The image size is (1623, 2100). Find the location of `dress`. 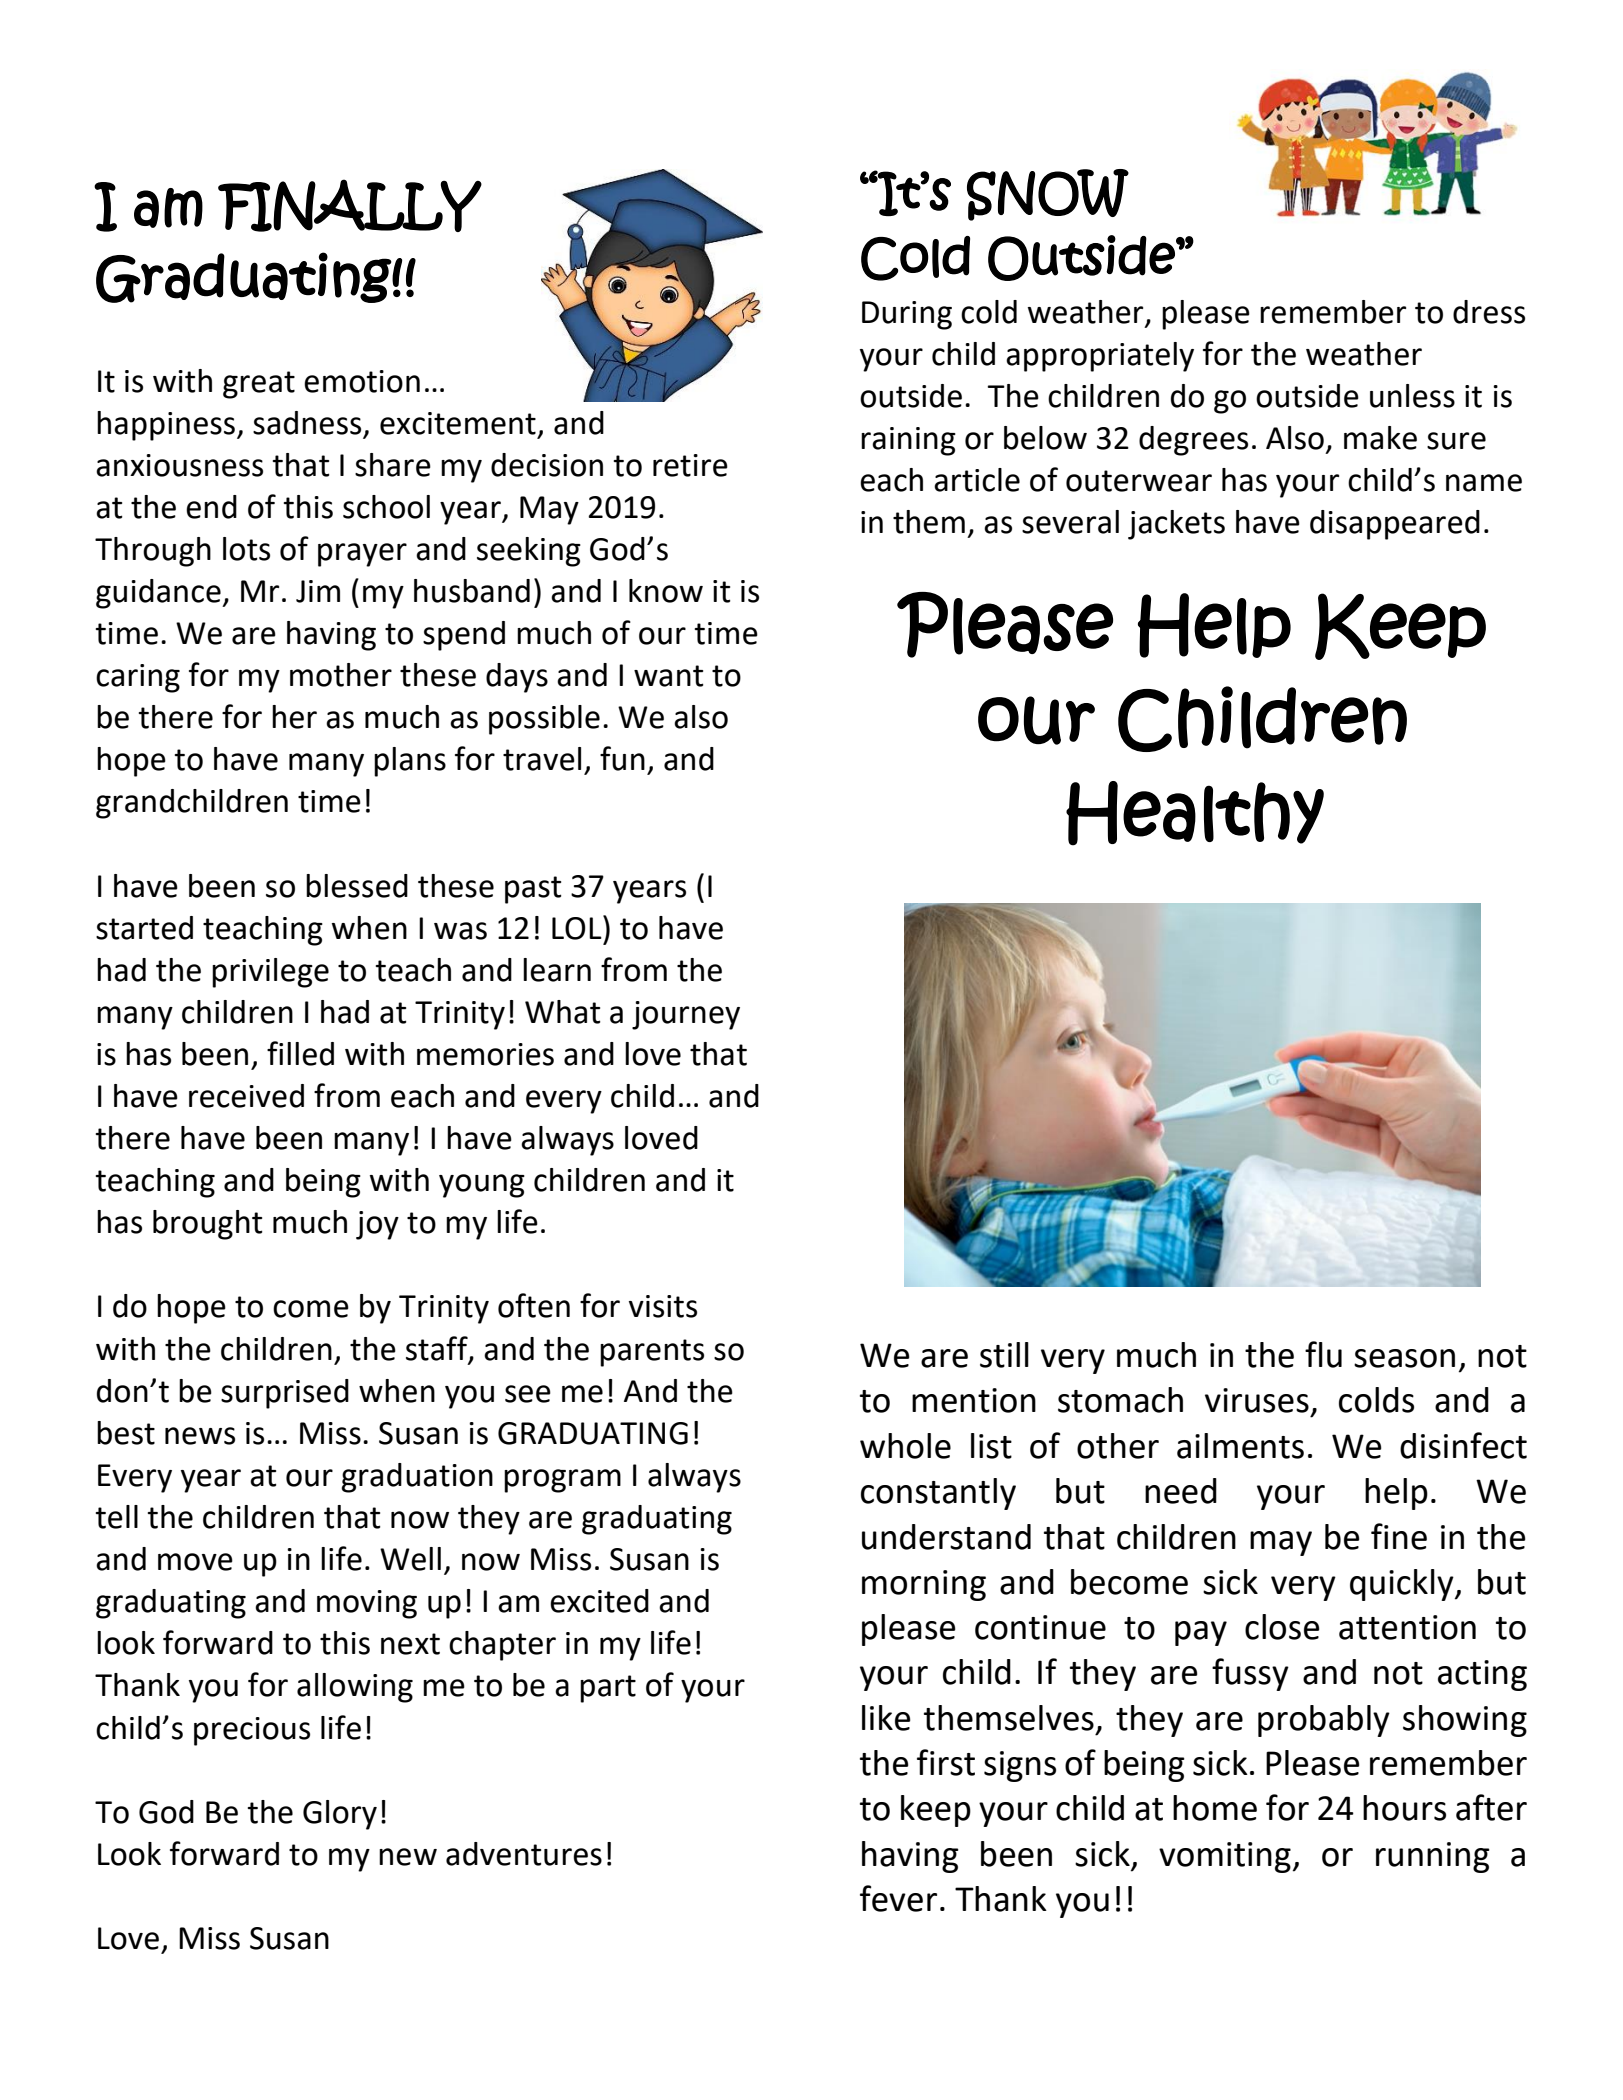

dress is located at coordinates (1489, 312).
